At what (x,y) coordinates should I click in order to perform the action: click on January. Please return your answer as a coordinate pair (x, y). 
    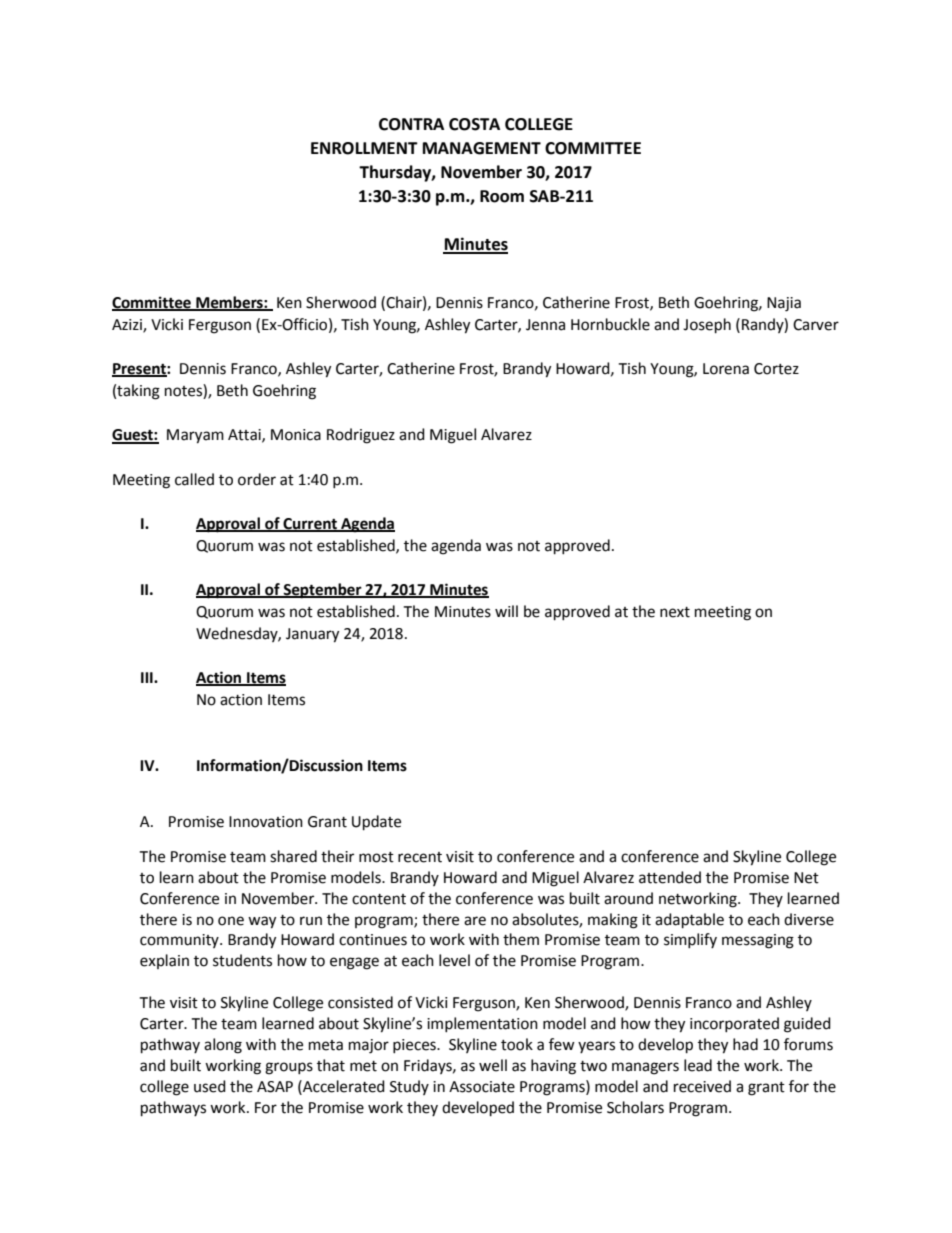
    Looking at the image, I should click on (312, 635).
